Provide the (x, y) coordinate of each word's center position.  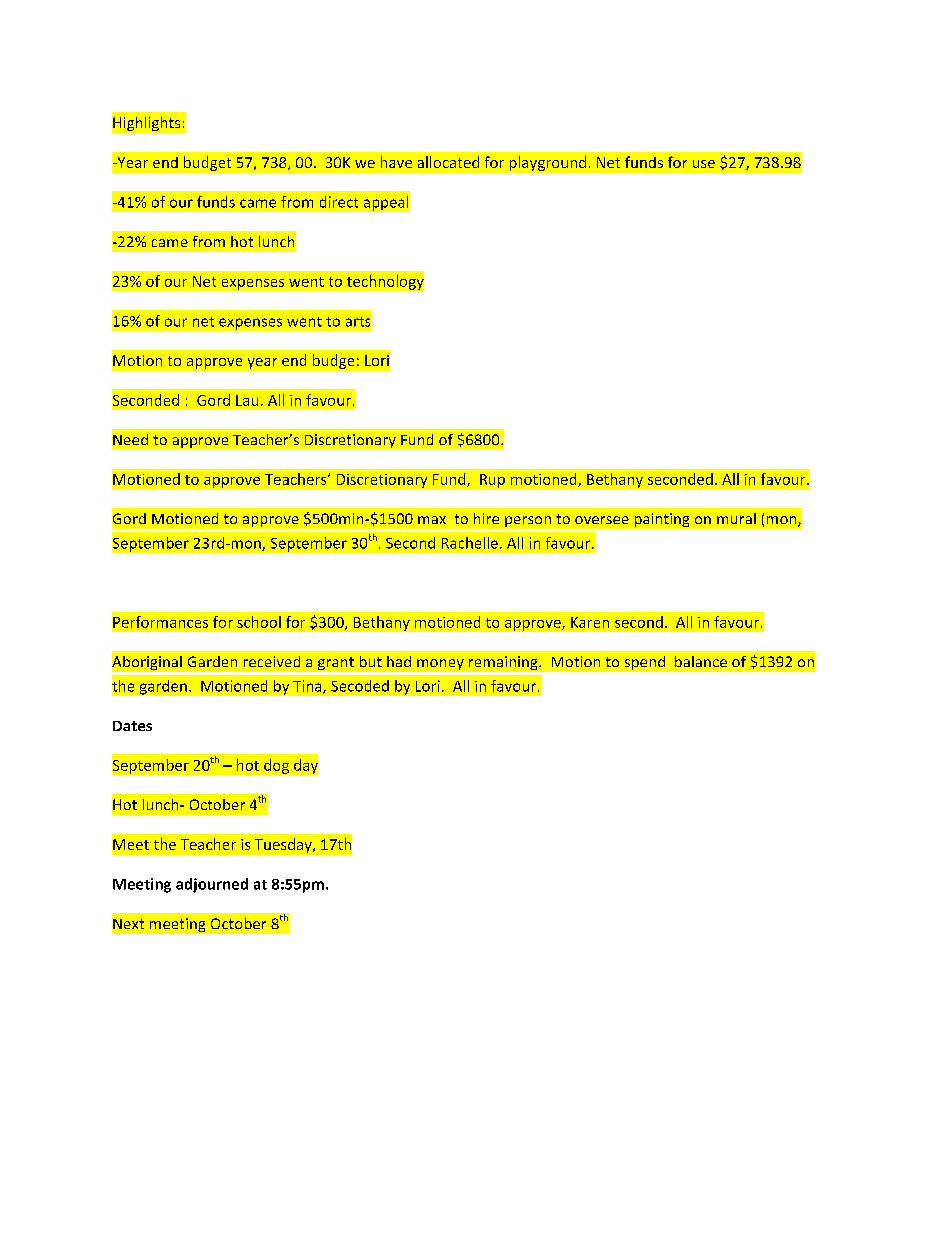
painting (662, 520)
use (704, 164)
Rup (492, 481)
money (440, 664)
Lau (247, 400)
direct (339, 202)
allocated (448, 162)
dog (276, 766)
